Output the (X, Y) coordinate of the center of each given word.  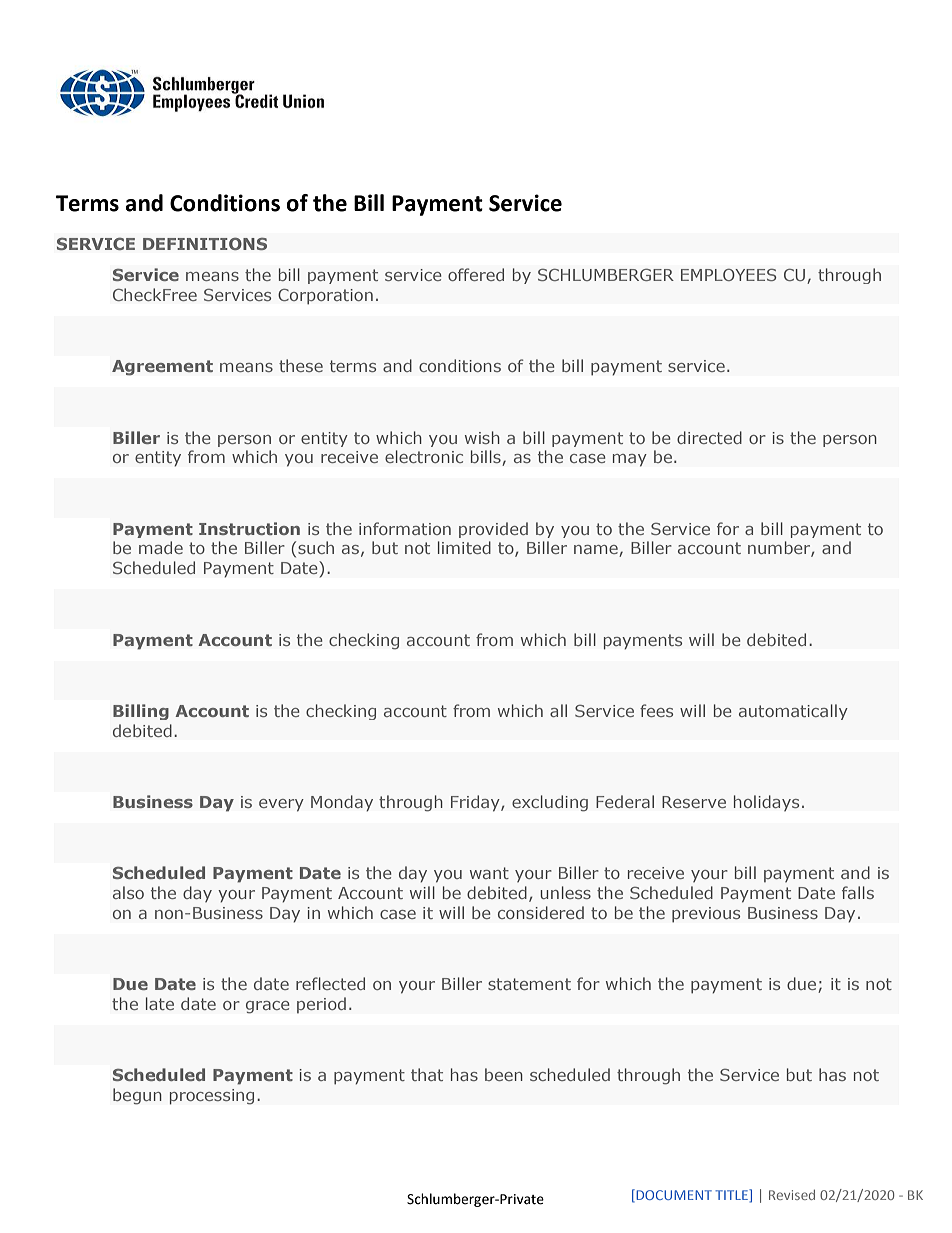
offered (476, 274)
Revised (792, 1195)
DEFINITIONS (205, 244)
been (504, 1074)
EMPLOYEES (728, 275)
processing (212, 1097)
